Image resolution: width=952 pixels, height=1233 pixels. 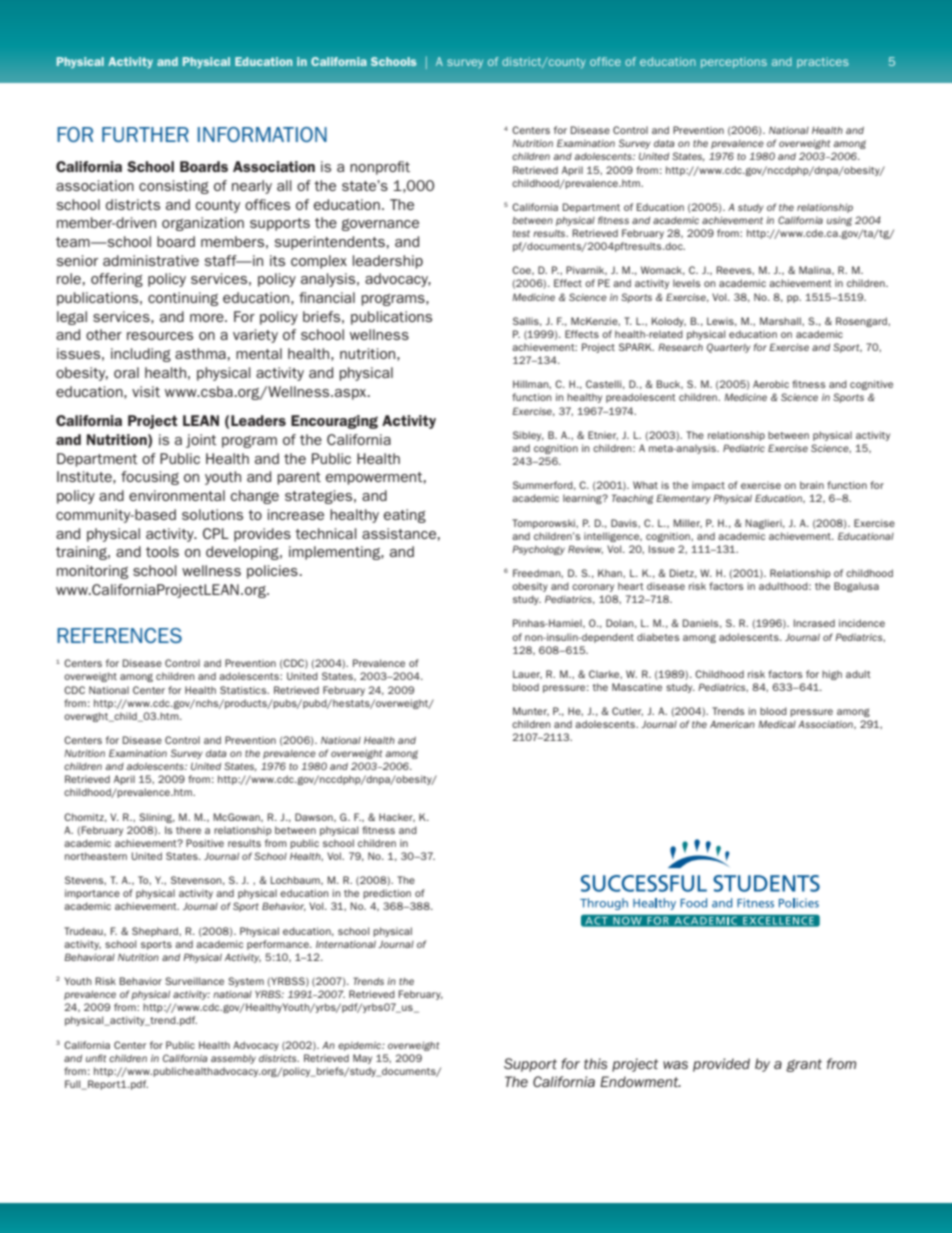 What do you see at coordinates (734, 62) in the screenshot?
I see `perceptions` at bounding box center [734, 62].
